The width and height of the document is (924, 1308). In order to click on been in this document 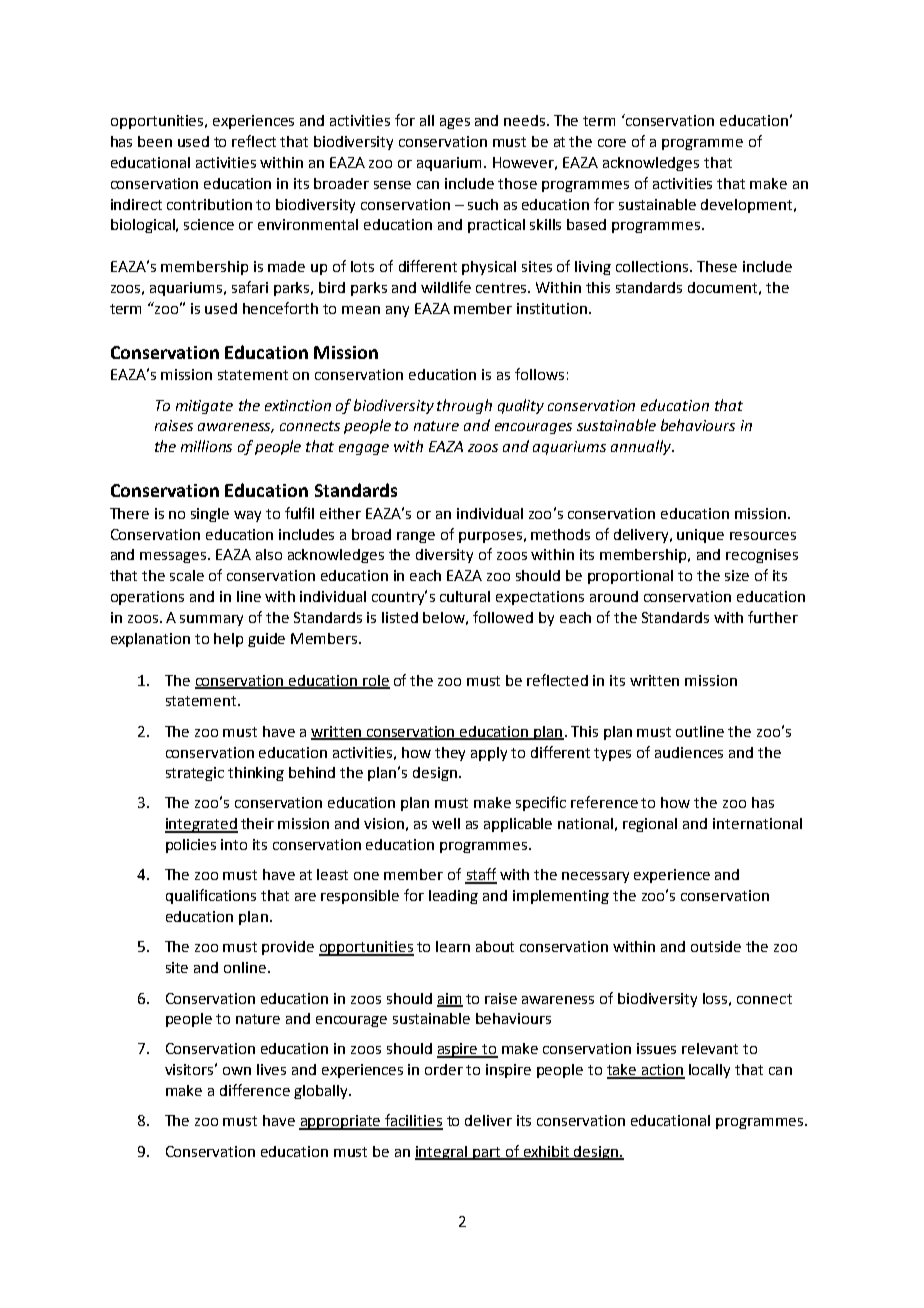, I will do `click(155, 141)`.
